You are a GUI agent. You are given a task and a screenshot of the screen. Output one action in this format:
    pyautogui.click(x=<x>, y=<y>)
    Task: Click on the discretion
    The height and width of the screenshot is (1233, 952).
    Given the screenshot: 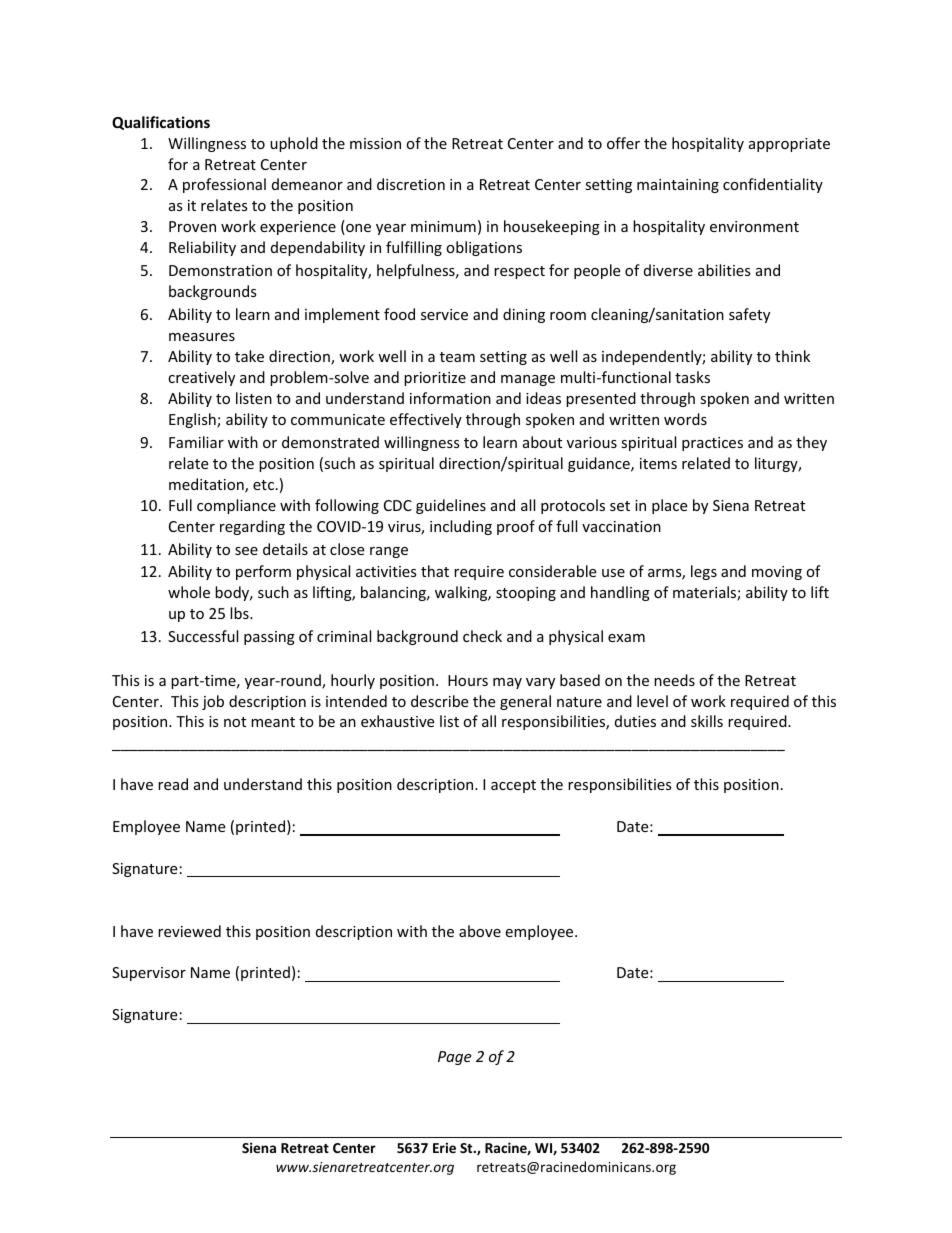 What is the action you would take?
    pyautogui.click(x=411, y=184)
